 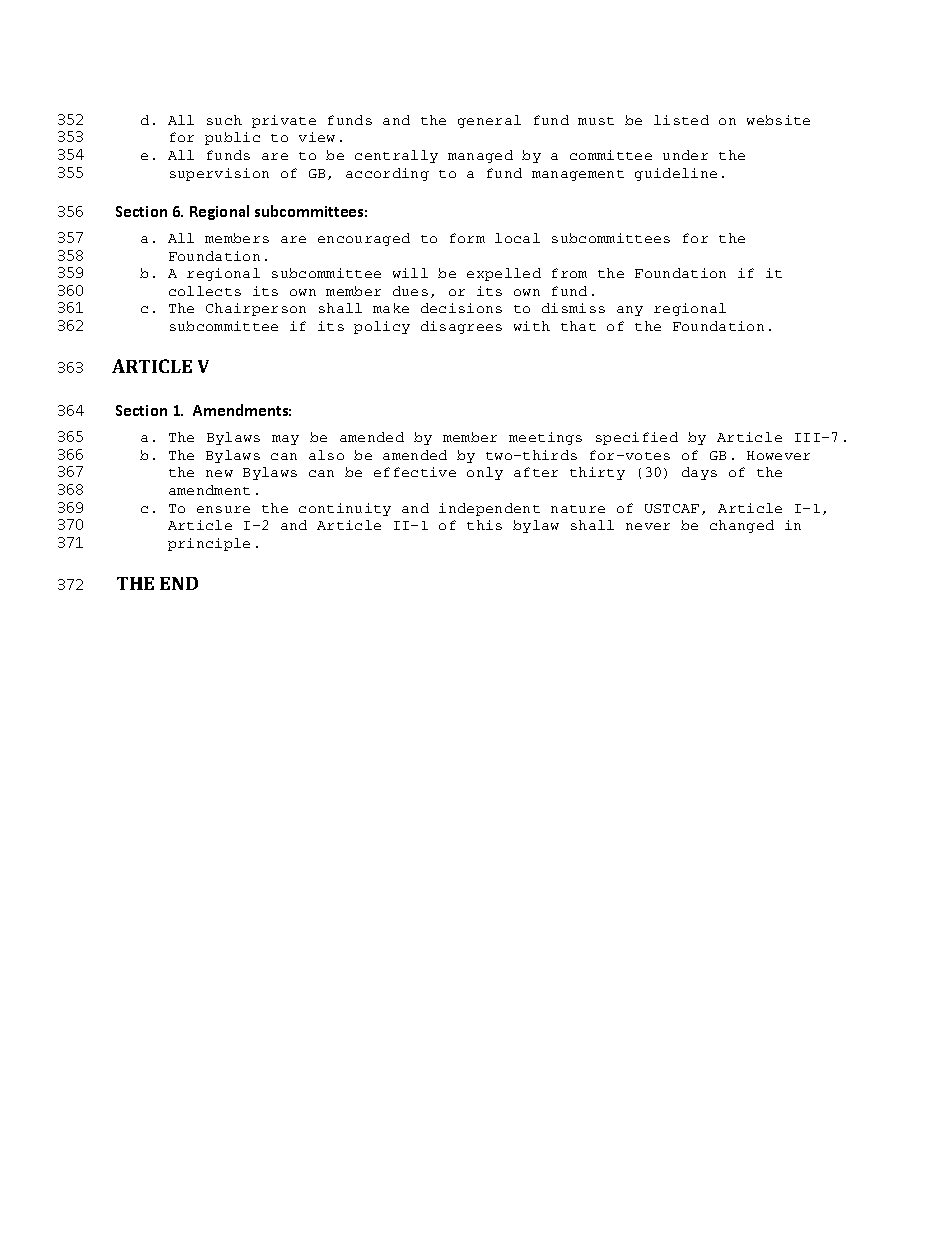 What do you see at coordinates (676, 174) in the screenshot?
I see `guideline` at bounding box center [676, 174].
